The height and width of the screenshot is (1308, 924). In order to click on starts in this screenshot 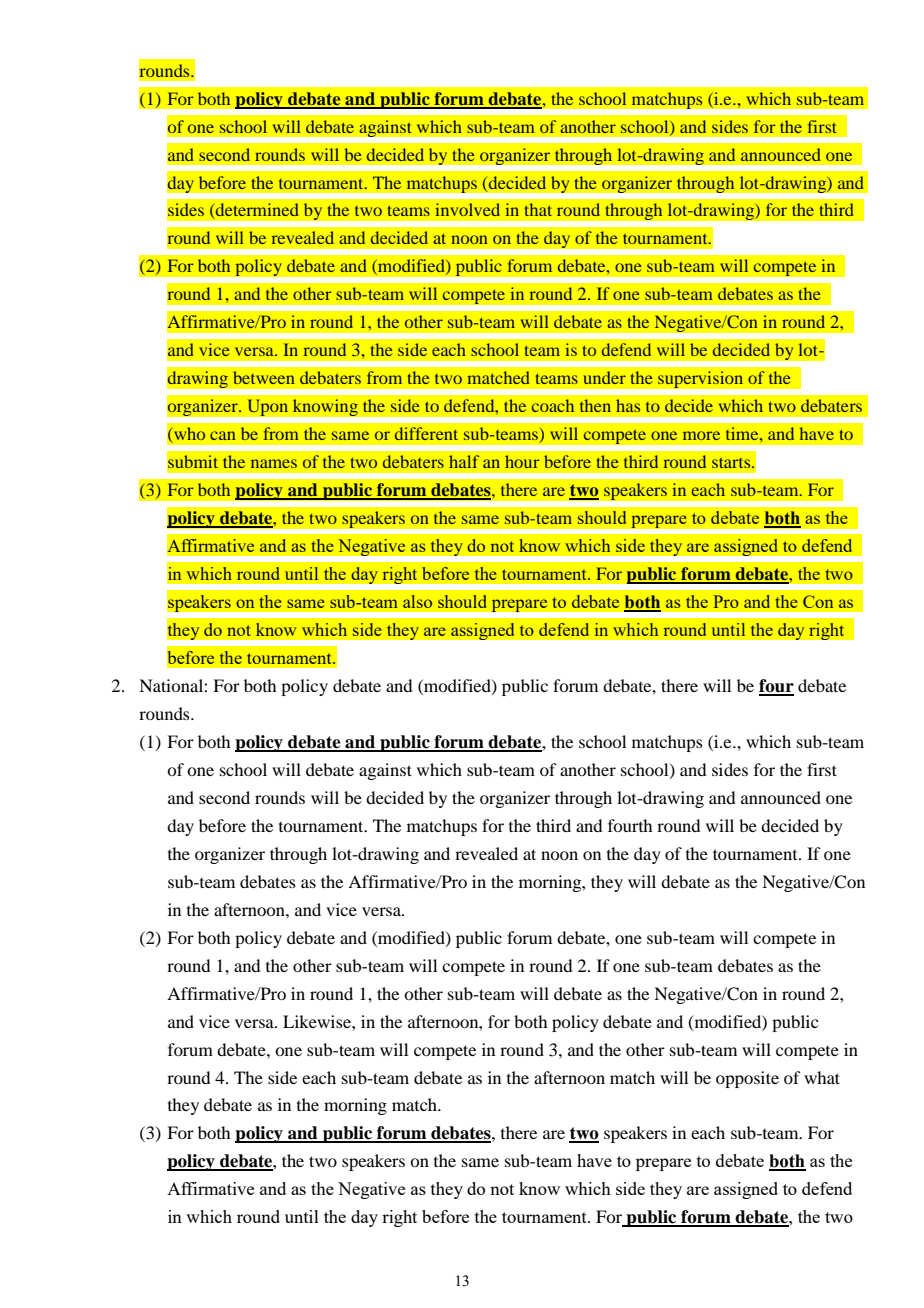, I will do `click(732, 463)`.
